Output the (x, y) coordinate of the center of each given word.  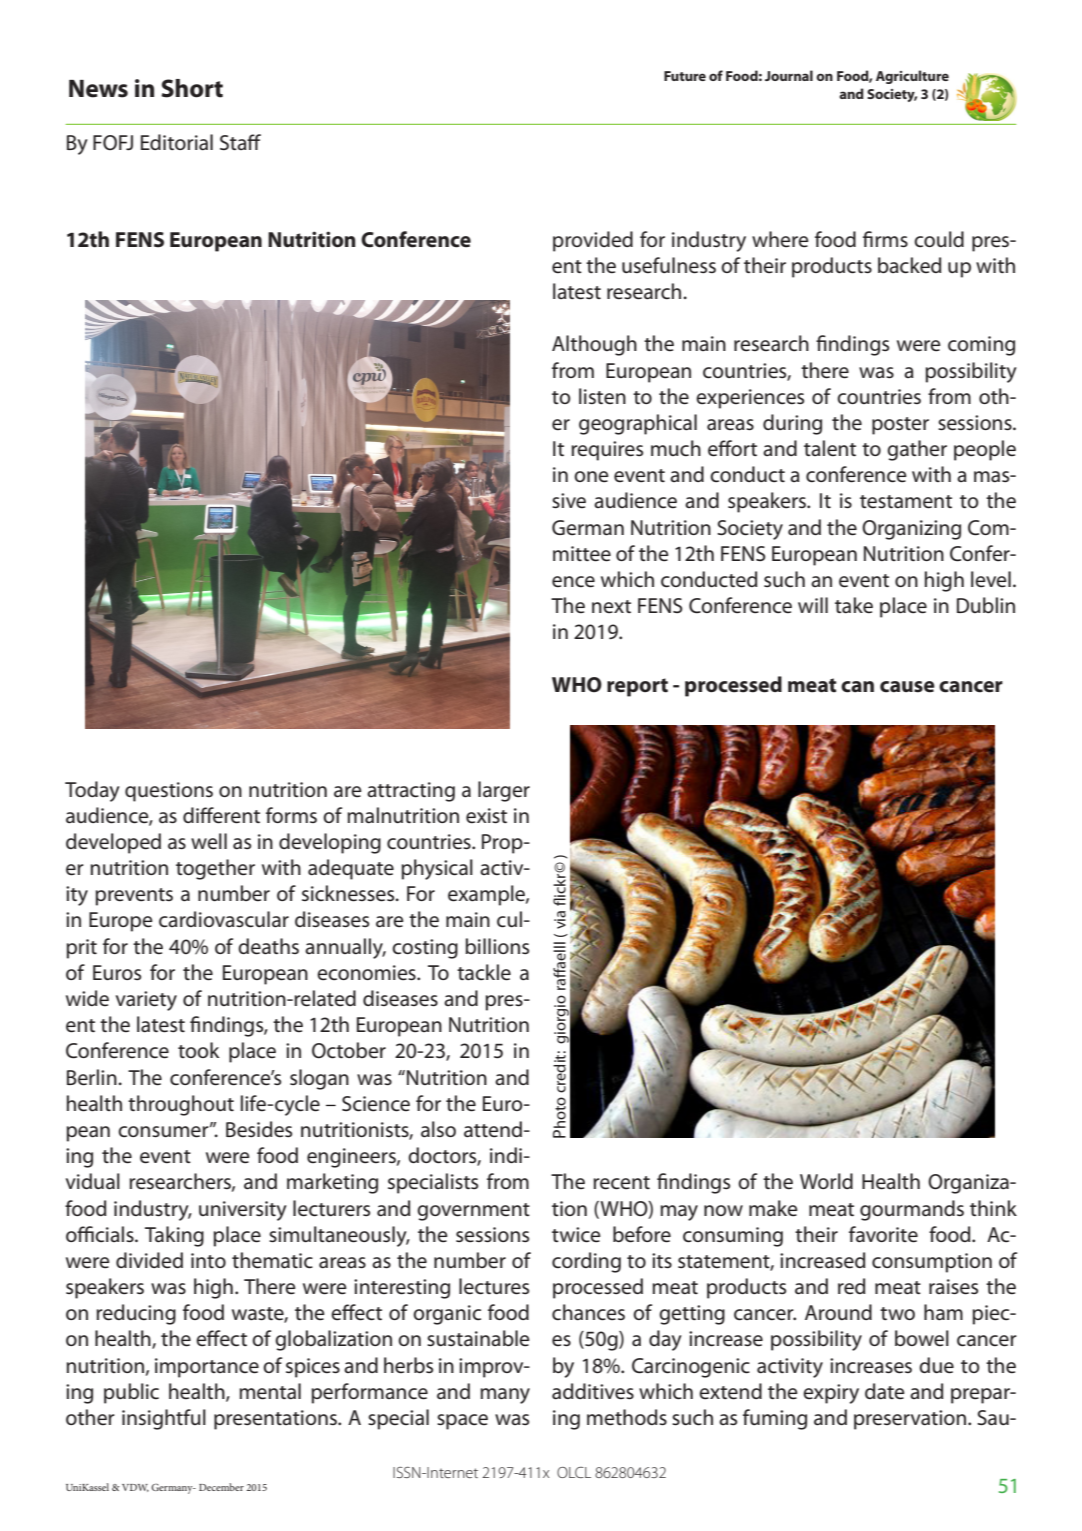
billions (497, 946)
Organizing (911, 530)
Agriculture (912, 77)
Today (92, 791)
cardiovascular (224, 919)
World (826, 1181)
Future (685, 76)
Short (192, 88)
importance (207, 1368)
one (591, 477)
